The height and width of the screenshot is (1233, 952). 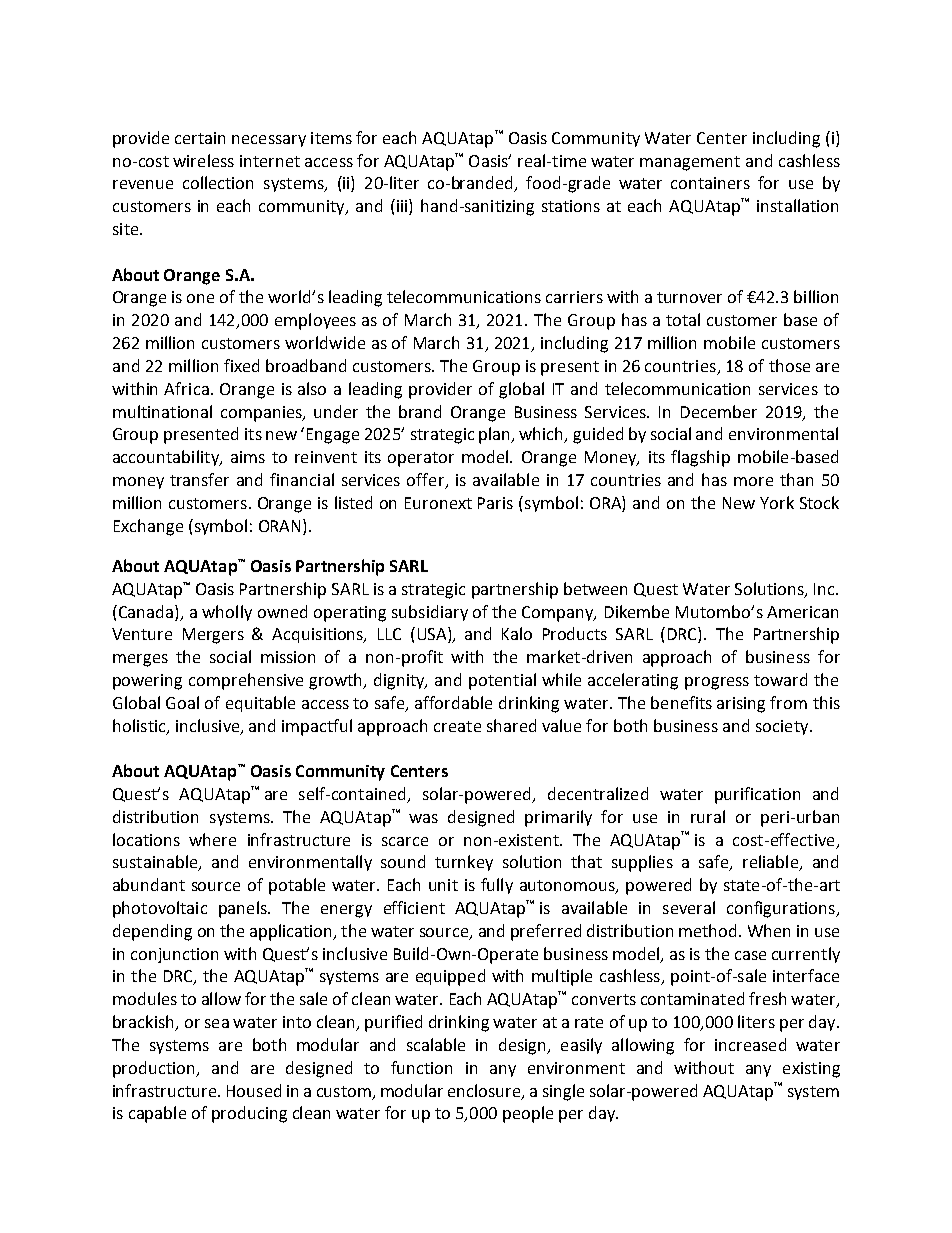 I want to click on enclosure, so click(x=485, y=1091).
